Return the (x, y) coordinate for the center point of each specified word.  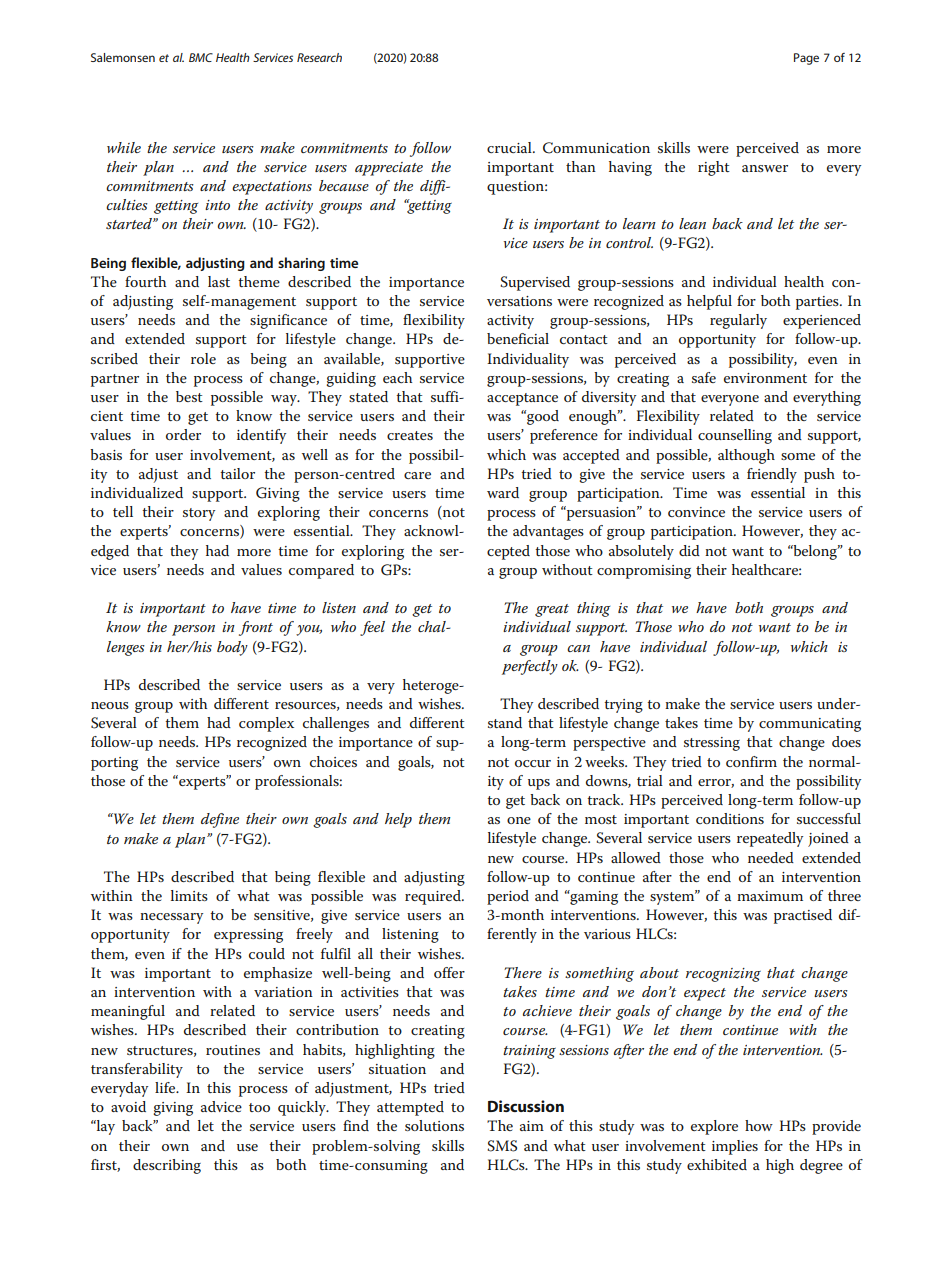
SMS (502, 1146)
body (232, 648)
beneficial (518, 338)
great (552, 610)
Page (806, 59)
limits (189, 895)
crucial (510, 147)
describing (167, 1166)
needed (771, 857)
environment (765, 378)
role (203, 358)
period (508, 897)
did (689, 550)
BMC (201, 57)
